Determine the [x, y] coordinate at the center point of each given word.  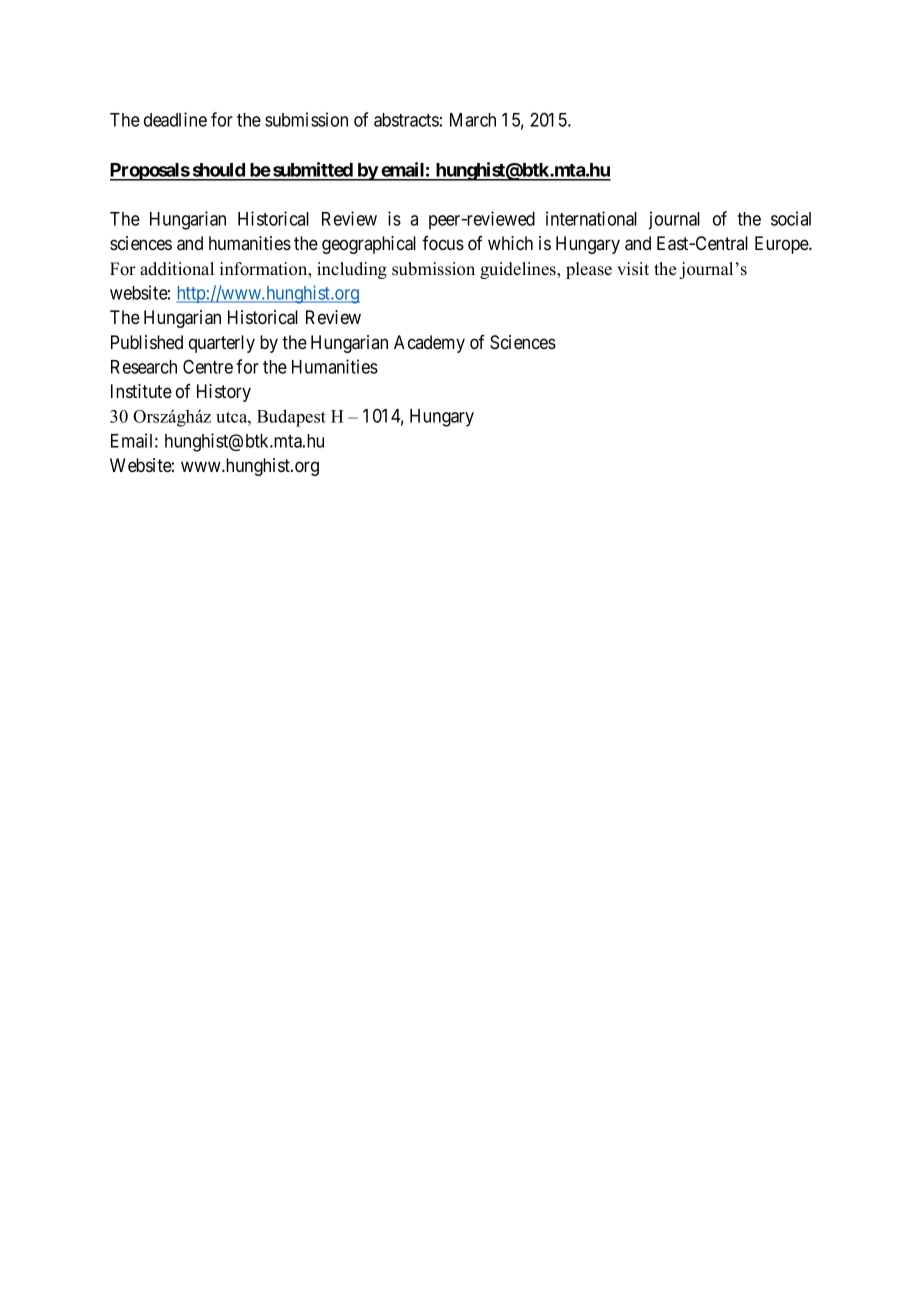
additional [177, 269]
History [224, 393]
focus [443, 243]
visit [633, 269]
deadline [175, 119]
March [473, 120]
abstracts [406, 120]
